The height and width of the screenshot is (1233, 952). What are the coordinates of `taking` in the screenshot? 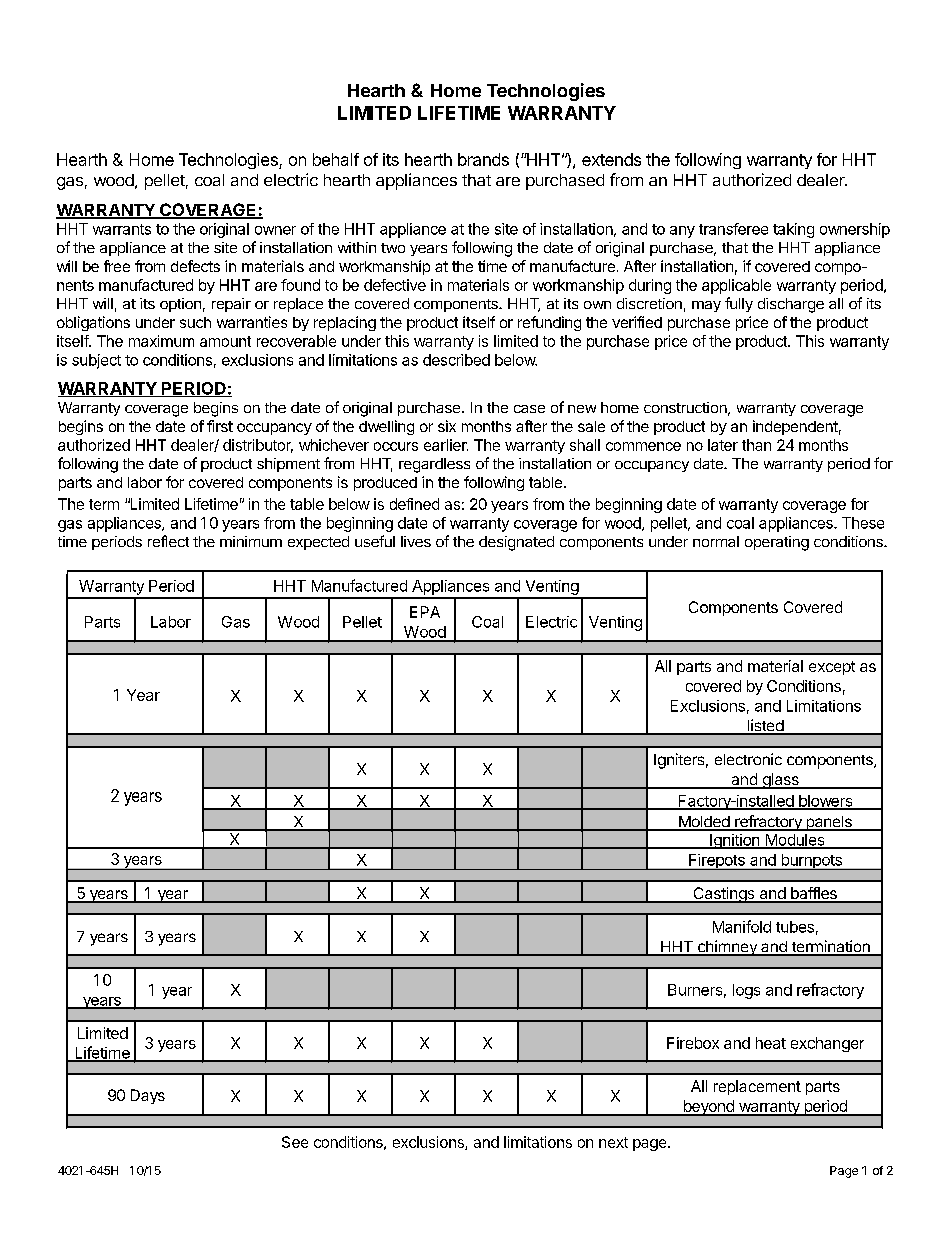 It's located at (793, 230).
